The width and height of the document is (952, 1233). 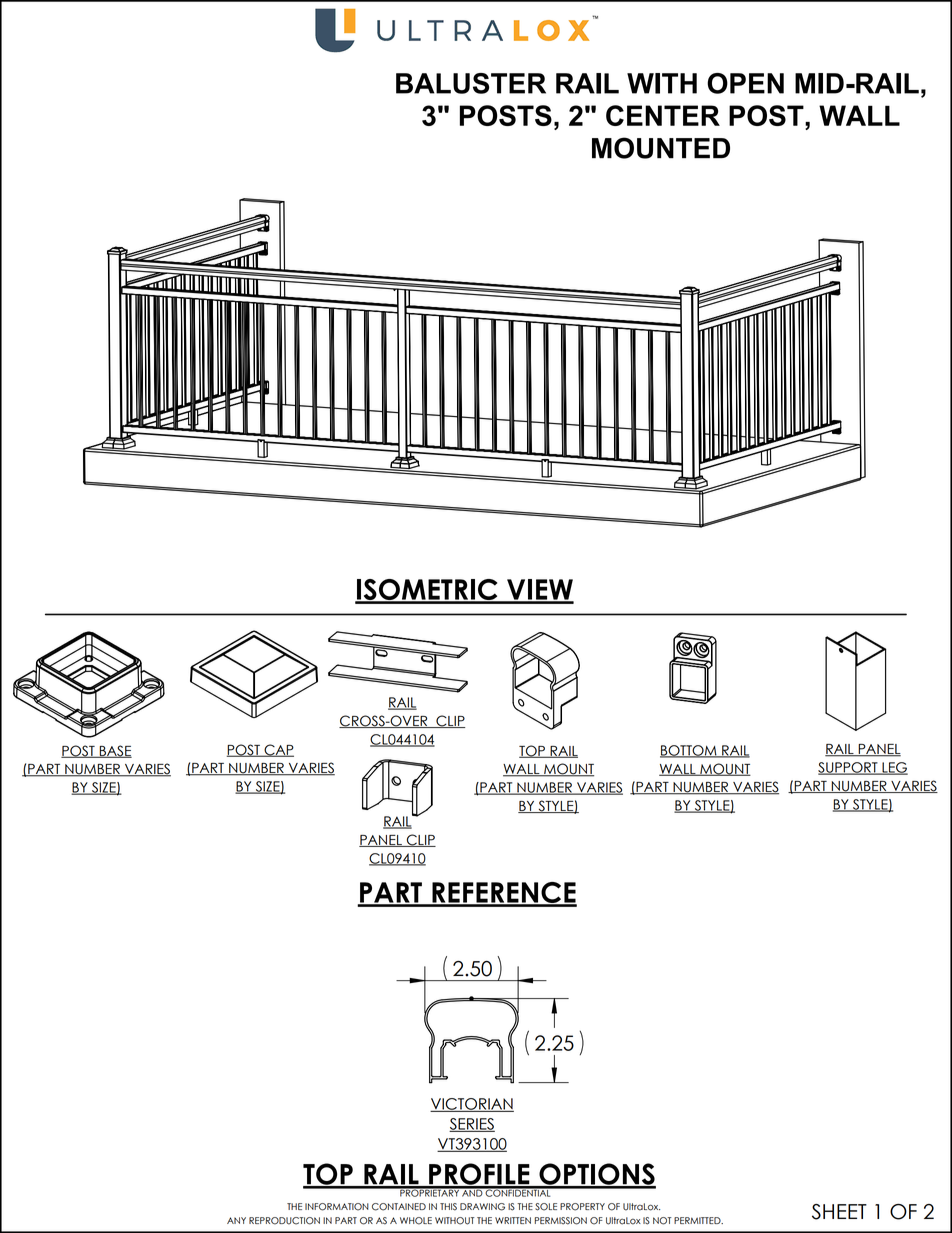 What do you see at coordinates (894, 768) in the document?
I see `LEG` at bounding box center [894, 768].
